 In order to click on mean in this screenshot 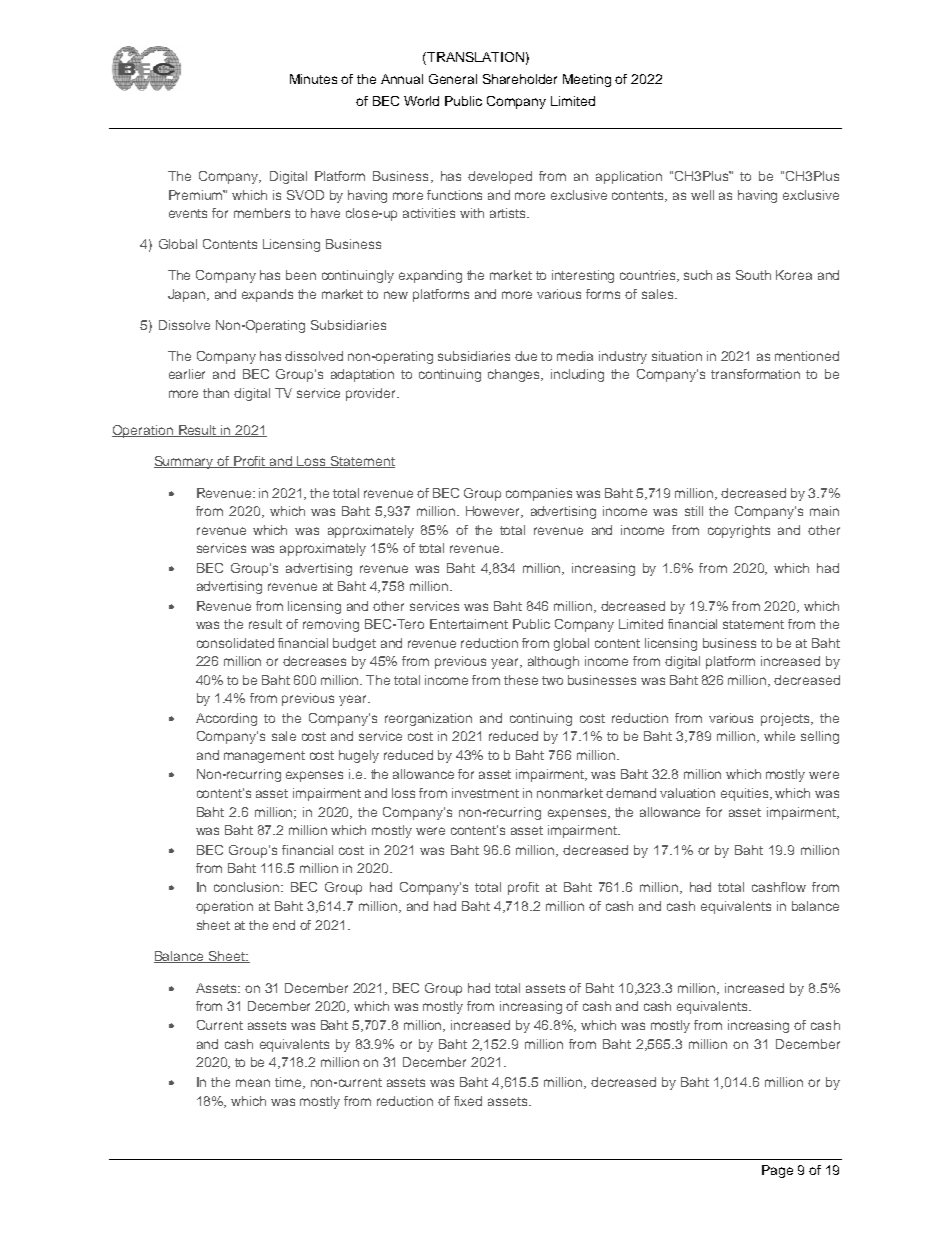, I will do `click(253, 1083)`.
